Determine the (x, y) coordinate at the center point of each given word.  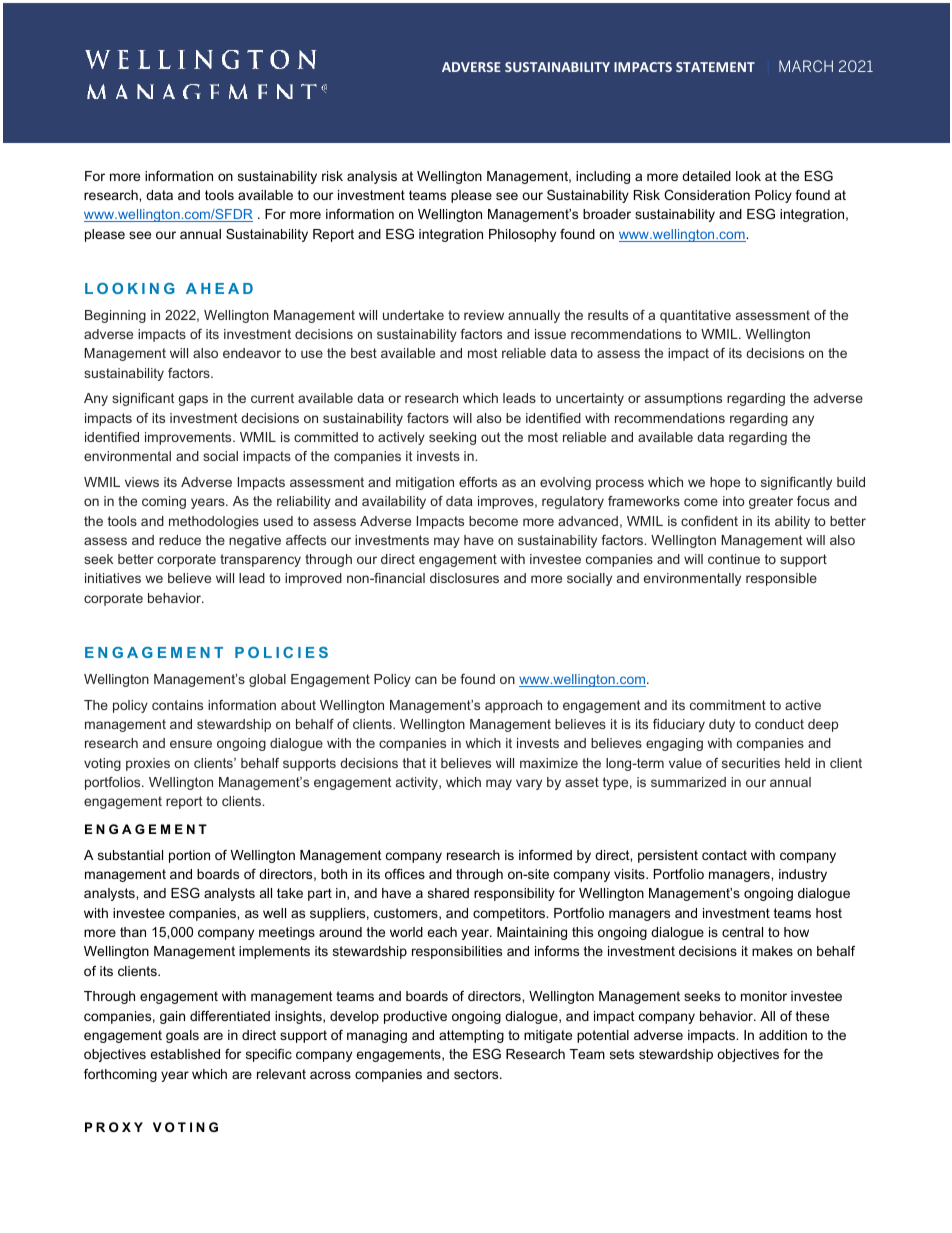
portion (189, 856)
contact (724, 855)
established (185, 1054)
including (603, 177)
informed (545, 855)
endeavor (252, 353)
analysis (372, 177)
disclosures (464, 578)
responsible (781, 579)
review (484, 315)
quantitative (695, 316)
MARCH (806, 66)
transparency (260, 560)
